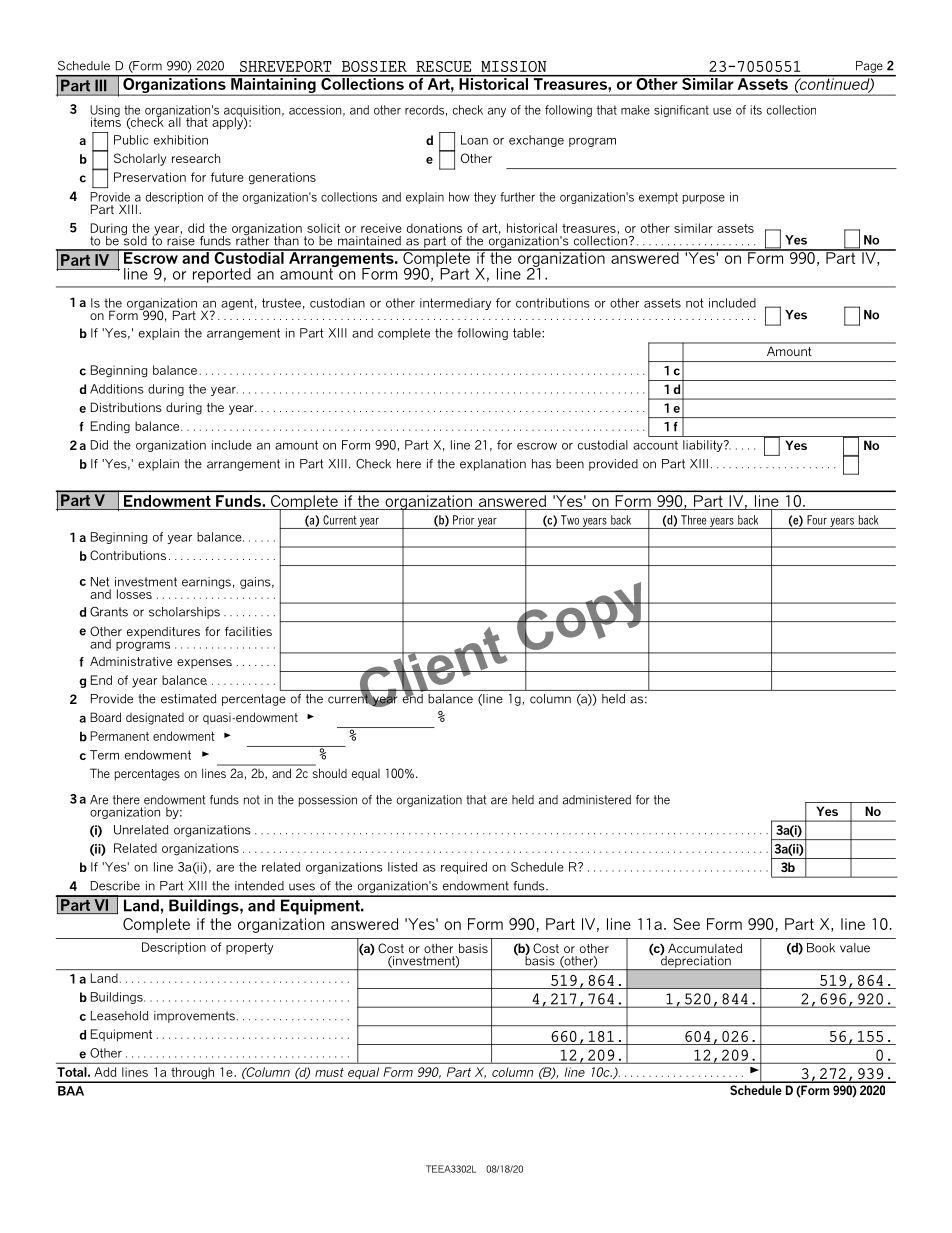 This screenshot has width=952, height=1233. What do you see at coordinates (134, 594) in the screenshot?
I see `losses` at bounding box center [134, 594].
